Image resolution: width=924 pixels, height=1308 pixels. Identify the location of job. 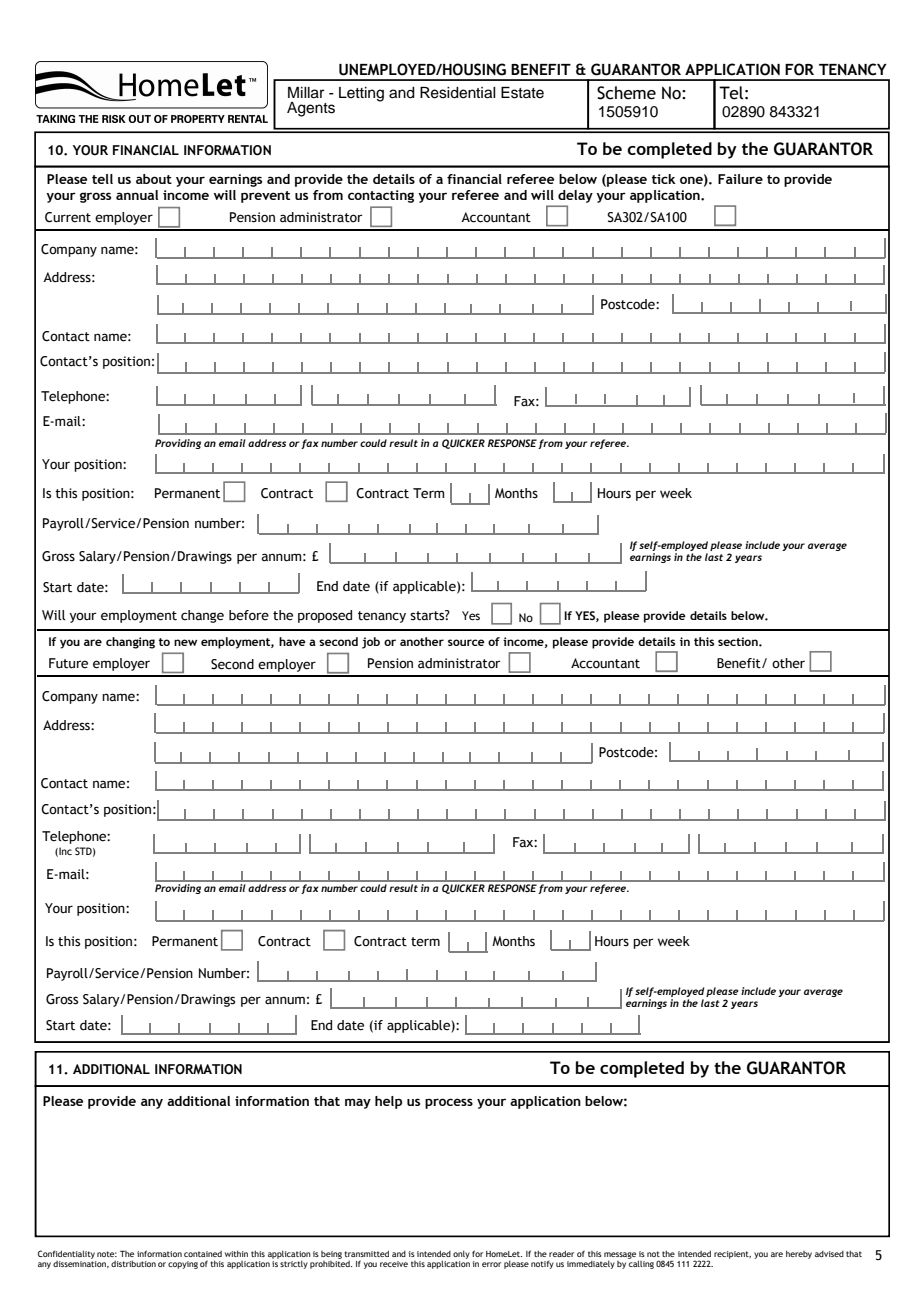
(371, 643).
